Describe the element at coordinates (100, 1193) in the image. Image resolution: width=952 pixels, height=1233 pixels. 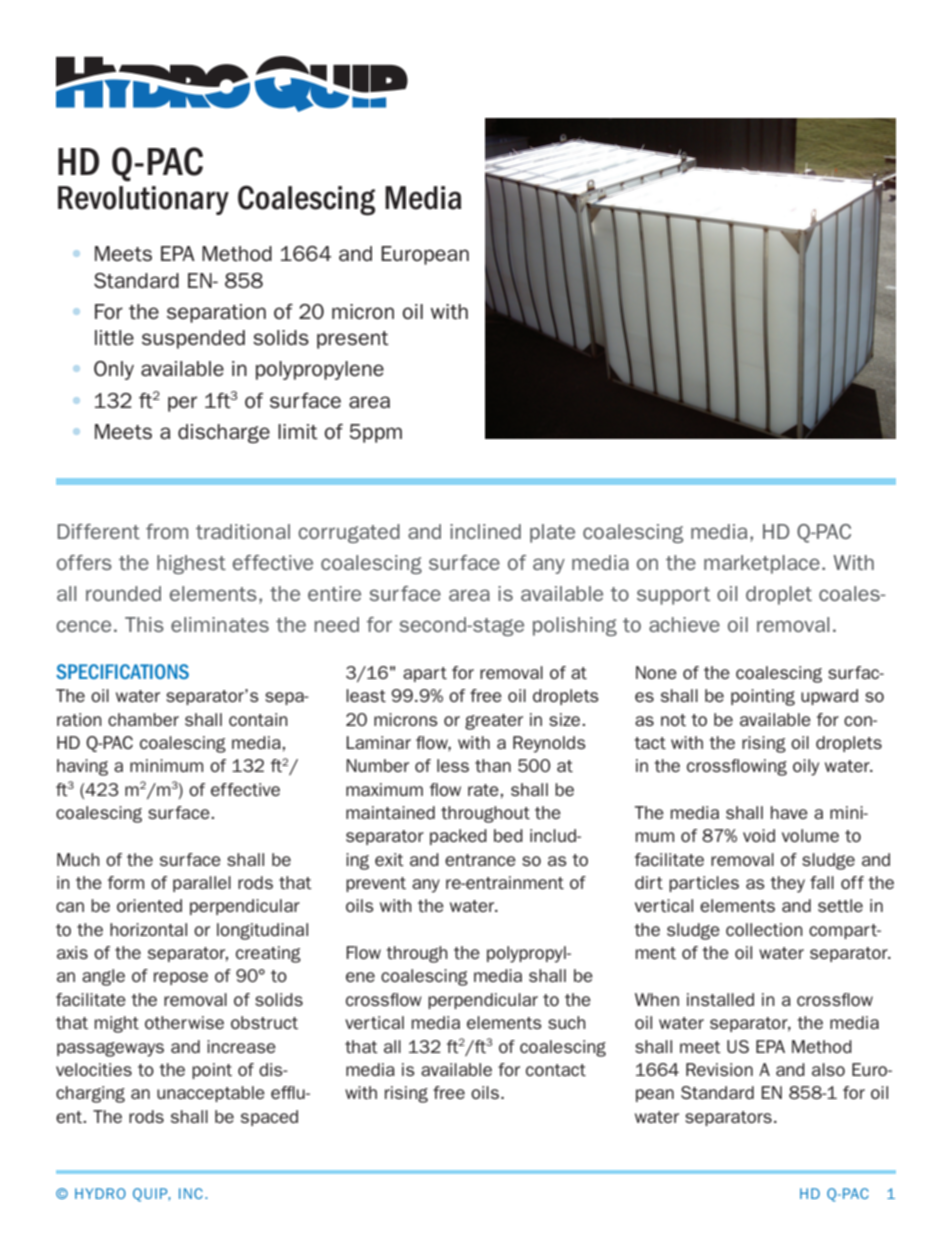
I see `HYDRO` at that location.
